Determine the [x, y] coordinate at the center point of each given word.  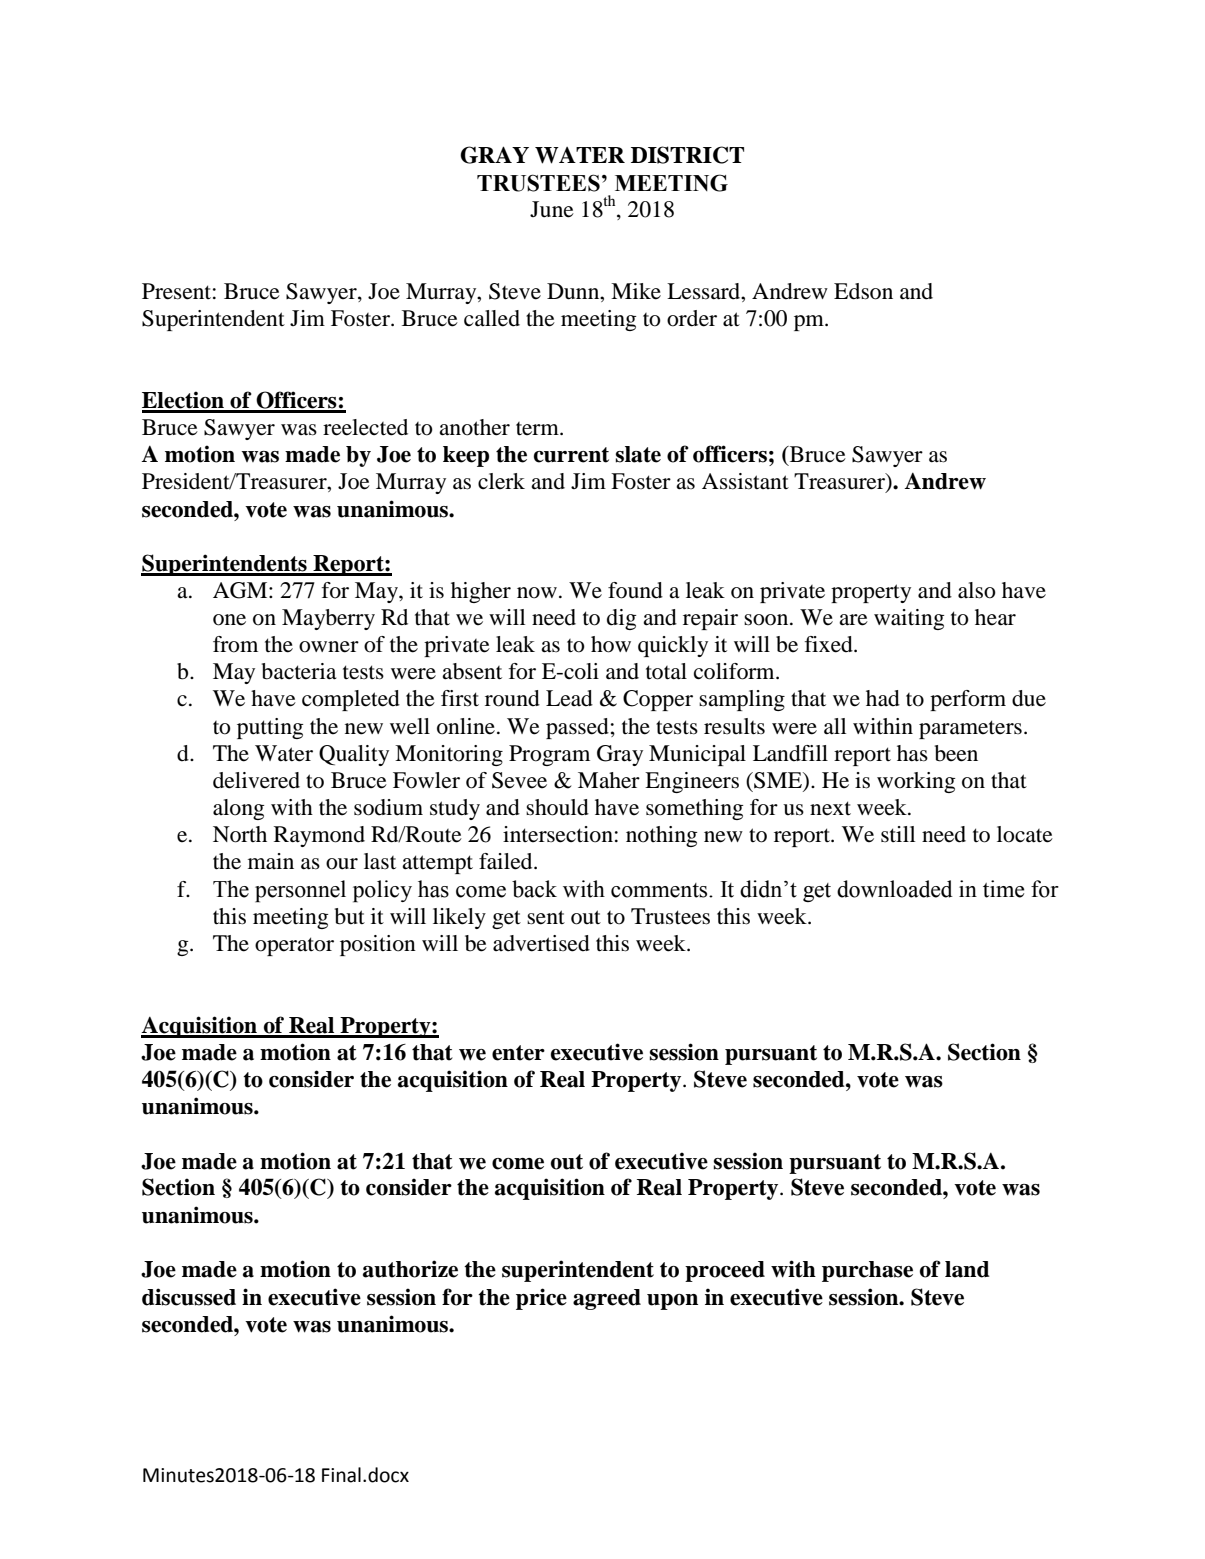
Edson [863, 291]
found [635, 590]
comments [660, 890]
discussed [189, 1297]
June [552, 209]
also [977, 590]
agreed [607, 1299]
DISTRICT [687, 155]
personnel [300, 891]
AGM [241, 590]
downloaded [895, 889]
